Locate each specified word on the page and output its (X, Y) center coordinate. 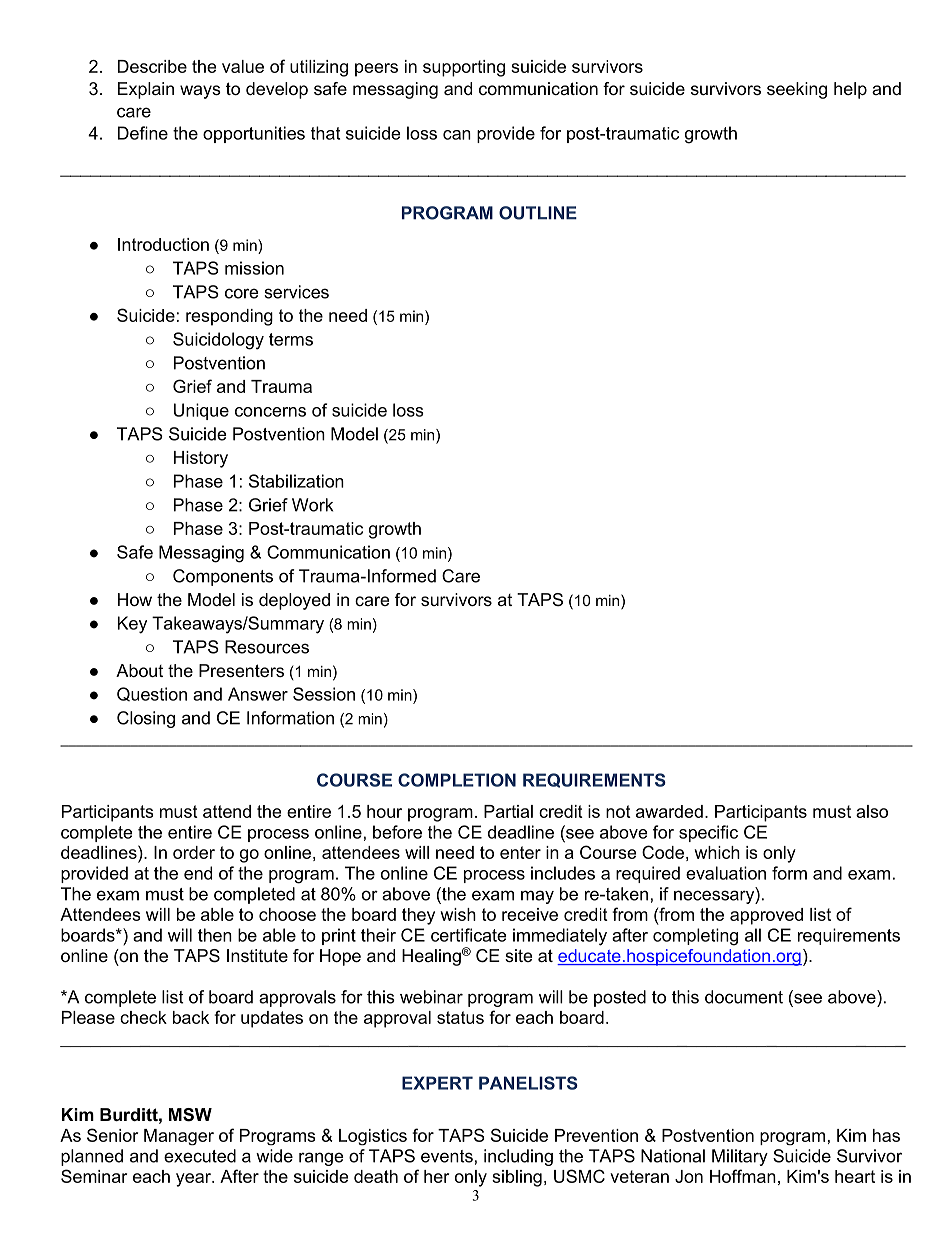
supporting (464, 68)
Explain (146, 90)
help (850, 90)
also (872, 811)
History (201, 459)
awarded (669, 811)
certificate (469, 935)
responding (229, 317)
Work (312, 505)
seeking (797, 90)
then (215, 935)
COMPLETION (457, 780)
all (753, 935)
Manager (179, 1137)
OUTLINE (538, 213)
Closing (146, 719)
